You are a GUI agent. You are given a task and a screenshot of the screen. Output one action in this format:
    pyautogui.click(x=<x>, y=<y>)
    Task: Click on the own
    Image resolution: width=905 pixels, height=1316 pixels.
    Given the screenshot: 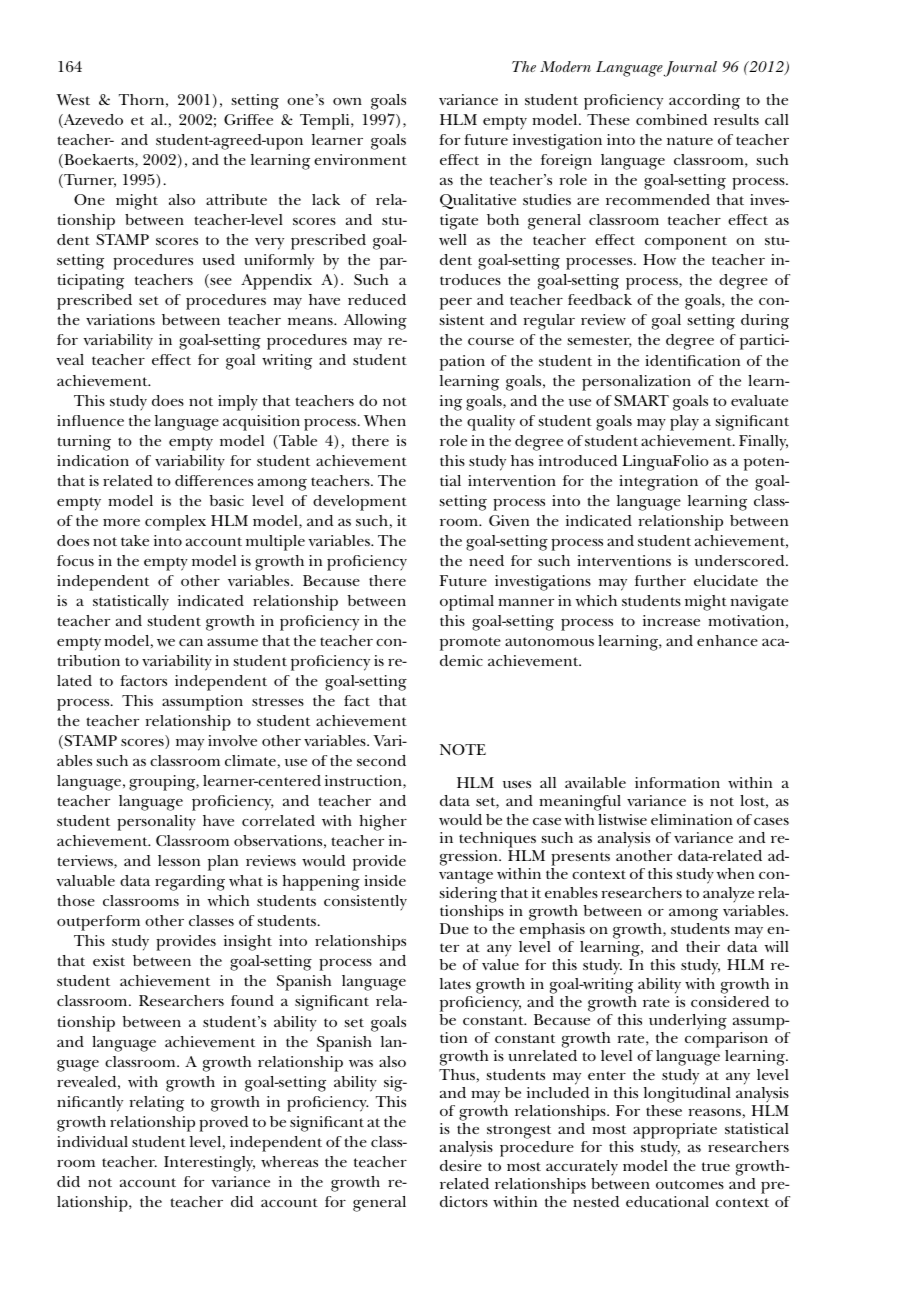 What is the action you would take?
    pyautogui.click(x=347, y=101)
